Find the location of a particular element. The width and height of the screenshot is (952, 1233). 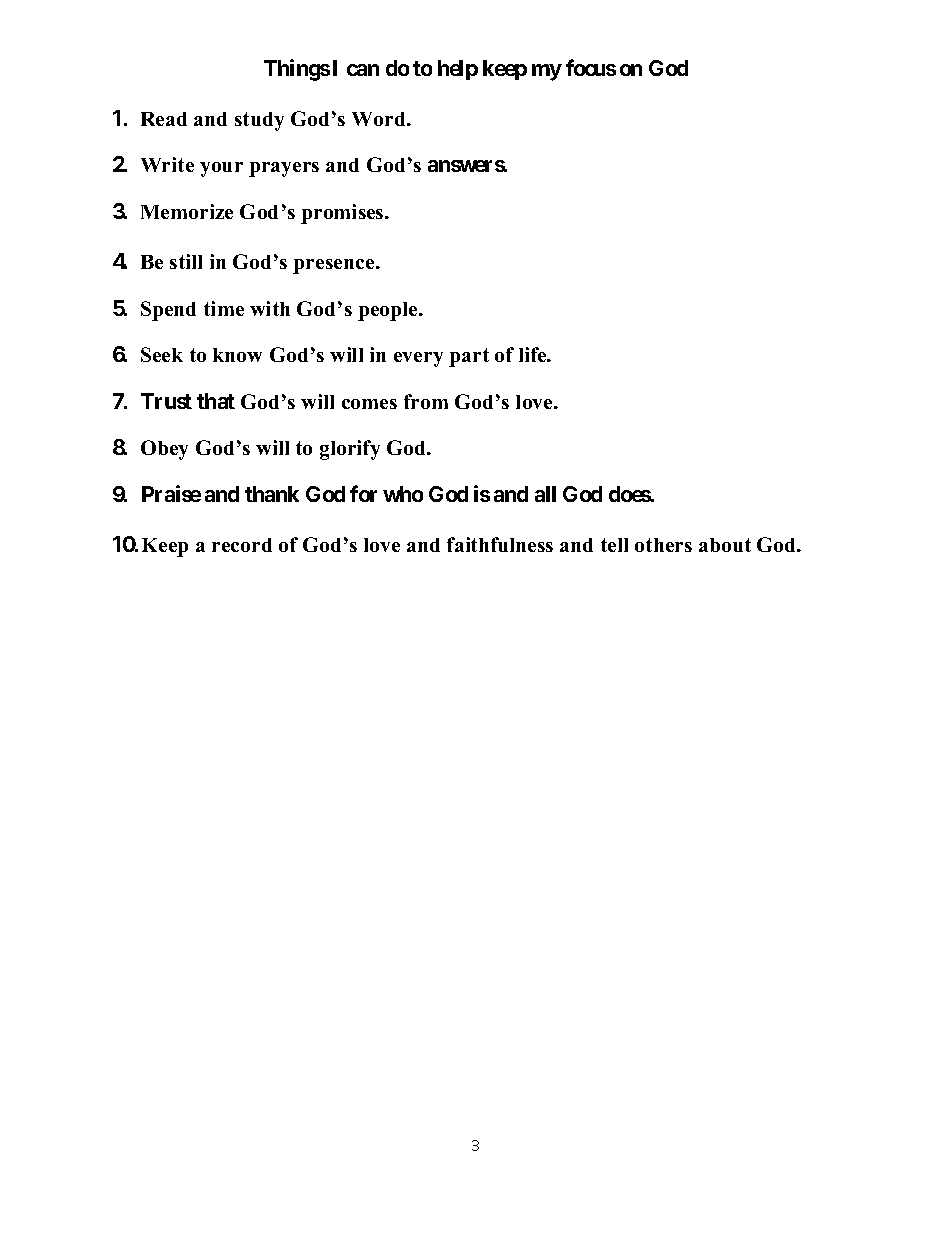

record is located at coordinates (242, 545).
